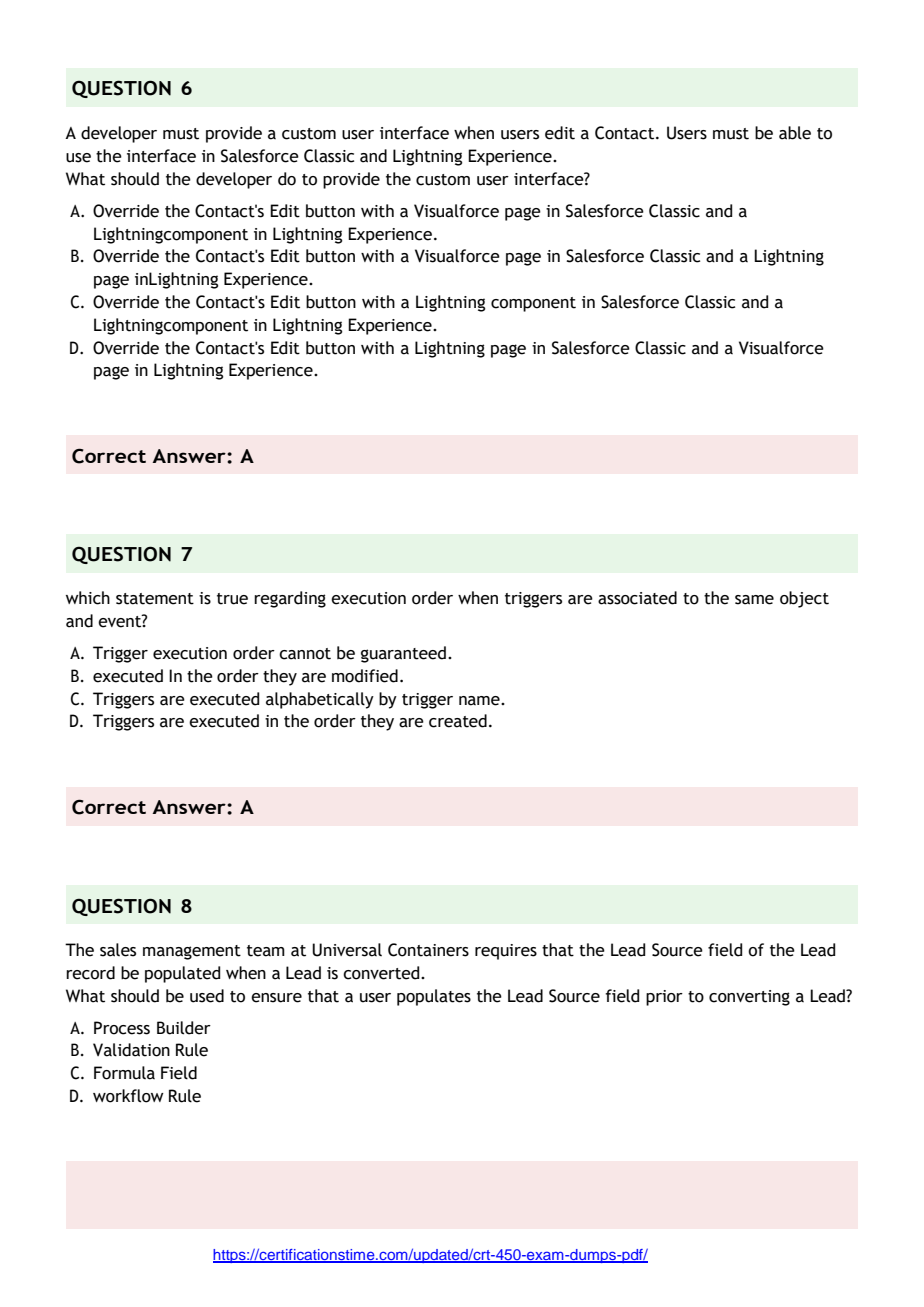 Image resolution: width=924 pixels, height=1307 pixels. What do you see at coordinates (131, 1050) in the screenshot?
I see `Validation` at bounding box center [131, 1050].
